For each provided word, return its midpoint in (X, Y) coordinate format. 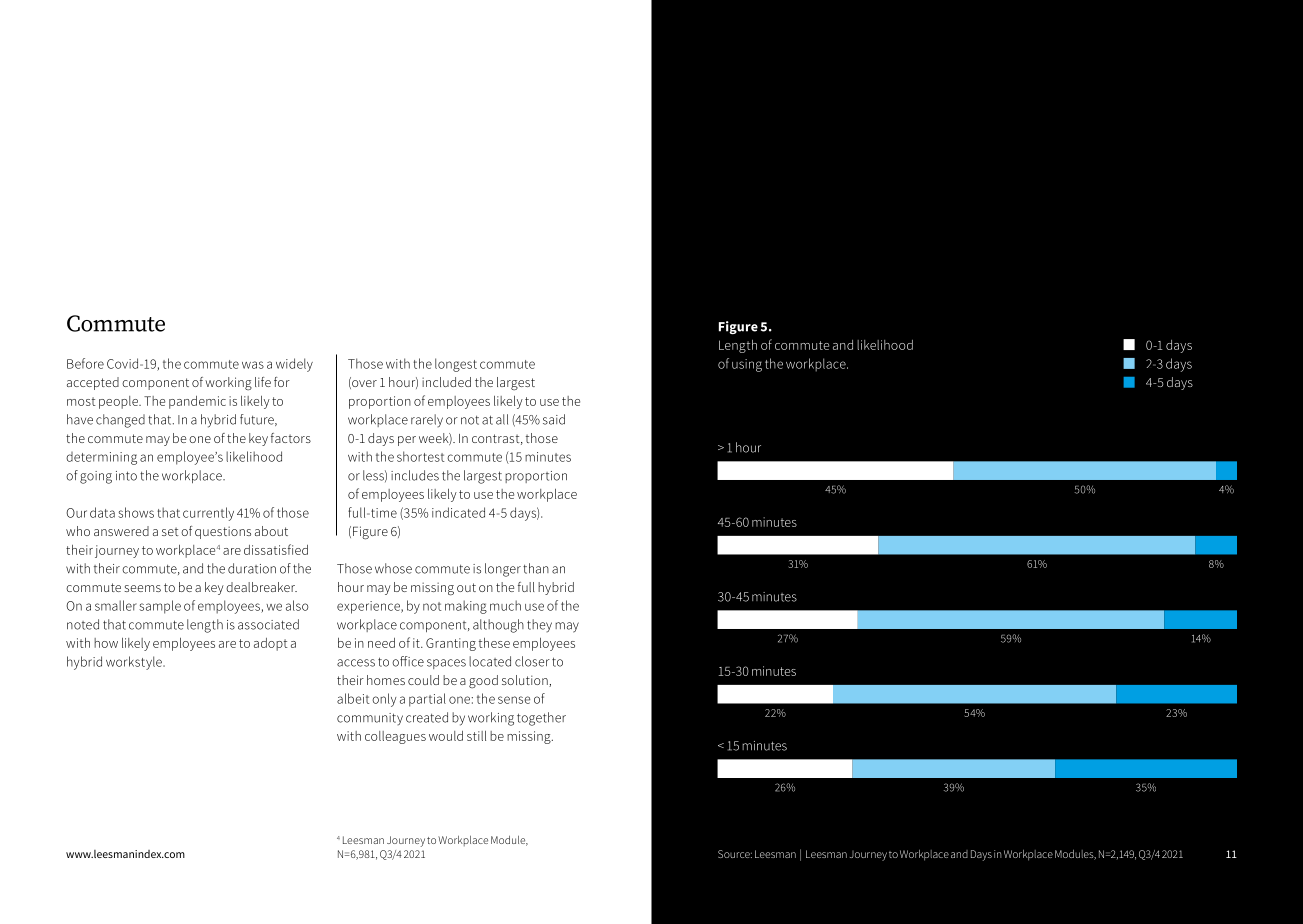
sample (160, 607)
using (747, 365)
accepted (93, 383)
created (427, 717)
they (539, 625)
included (446, 382)
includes (415, 475)
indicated (458, 512)
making (466, 607)
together (541, 719)
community (370, 719)
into (126, 476)
